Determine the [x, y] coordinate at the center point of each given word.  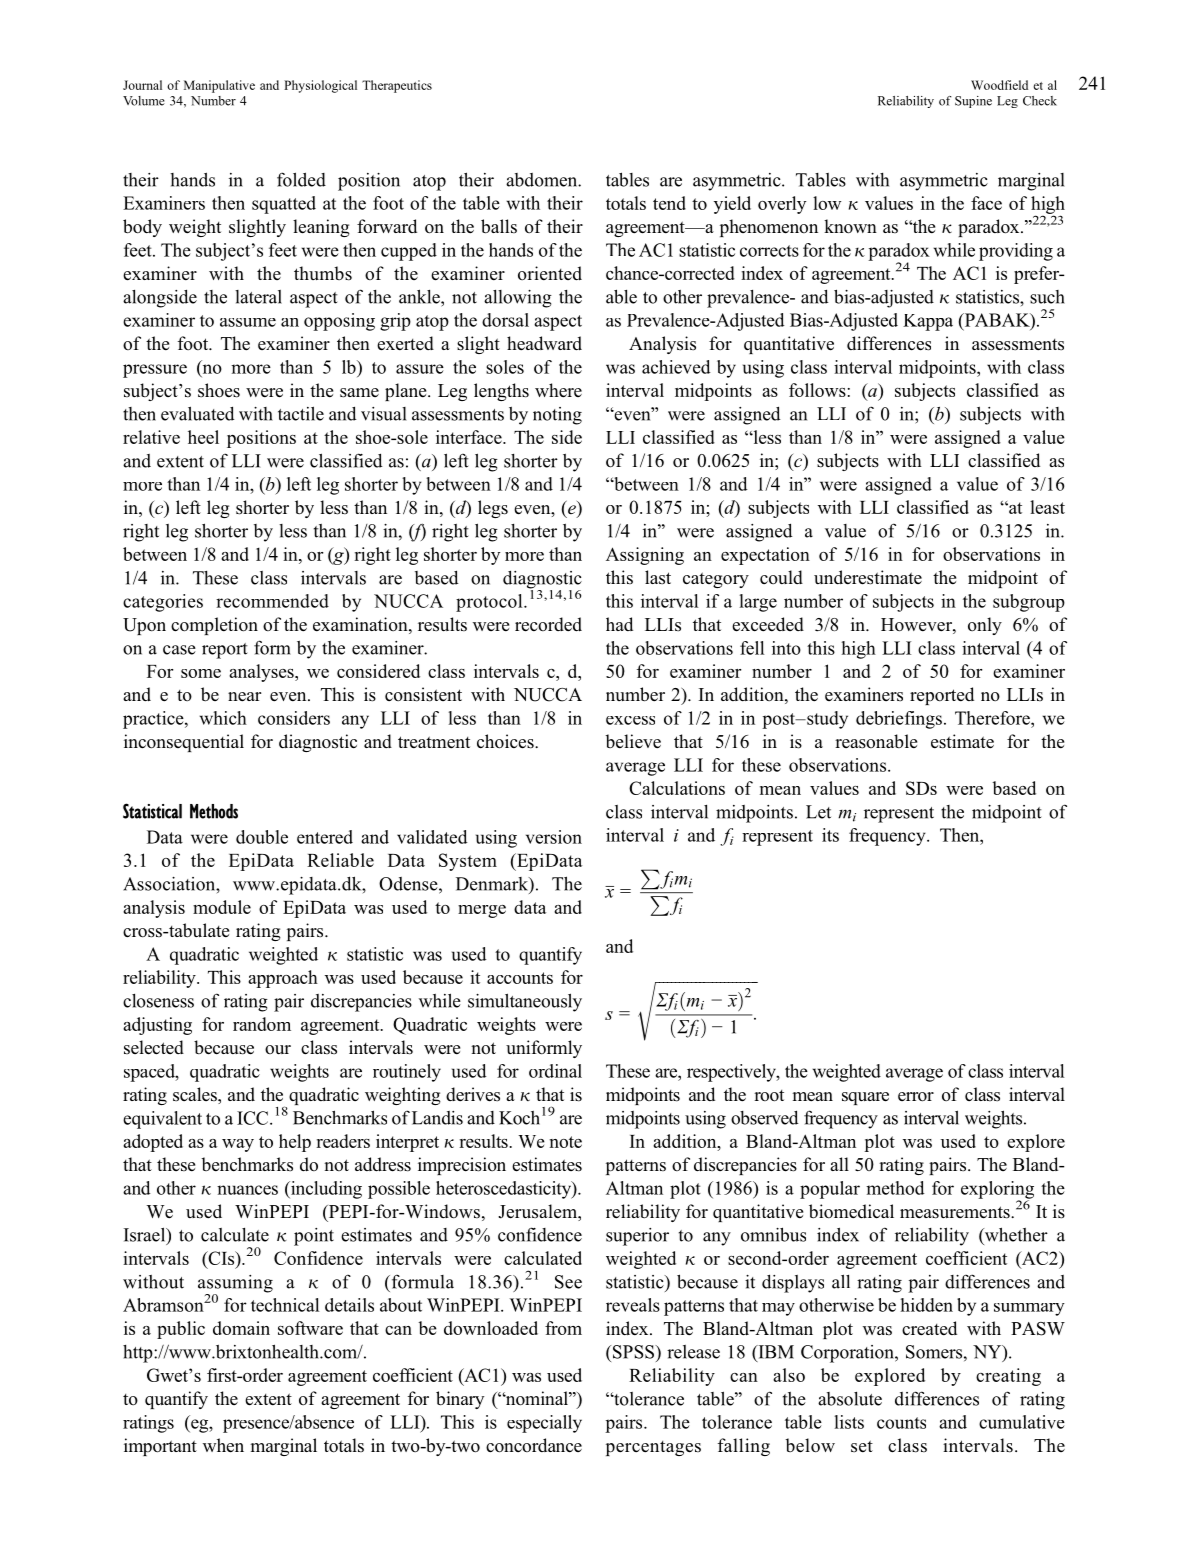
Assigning [645, 556]
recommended [272, 601]
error [916, 1097]
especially [544, 1424]
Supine [973, 102]
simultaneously [525, 1002]
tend [669, 203]
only [985, 626]
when [223, 1445]
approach [283, 979]
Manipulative [219, 86]
